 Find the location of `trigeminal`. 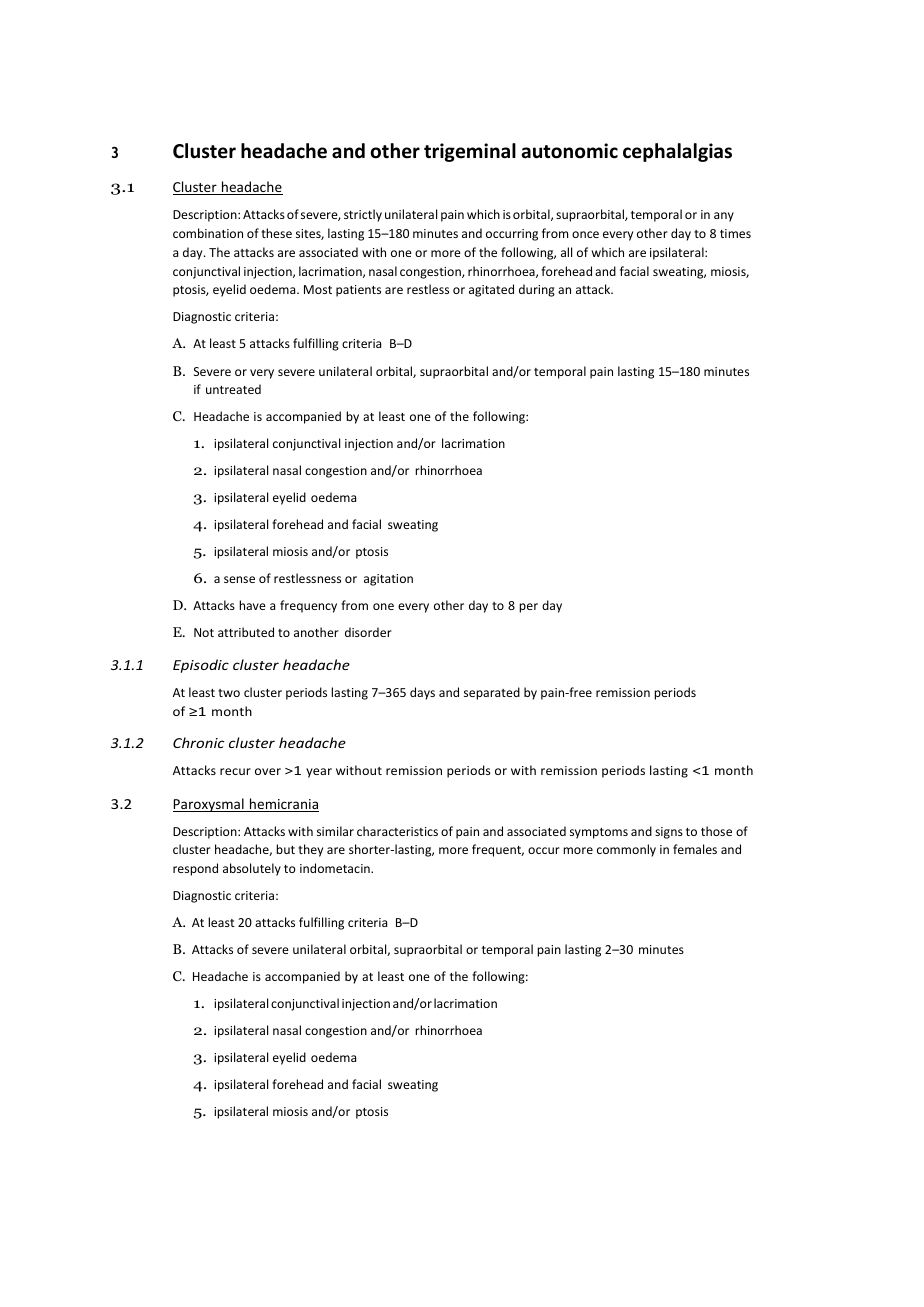

trigeminal is located at coordinates (470, 152).
